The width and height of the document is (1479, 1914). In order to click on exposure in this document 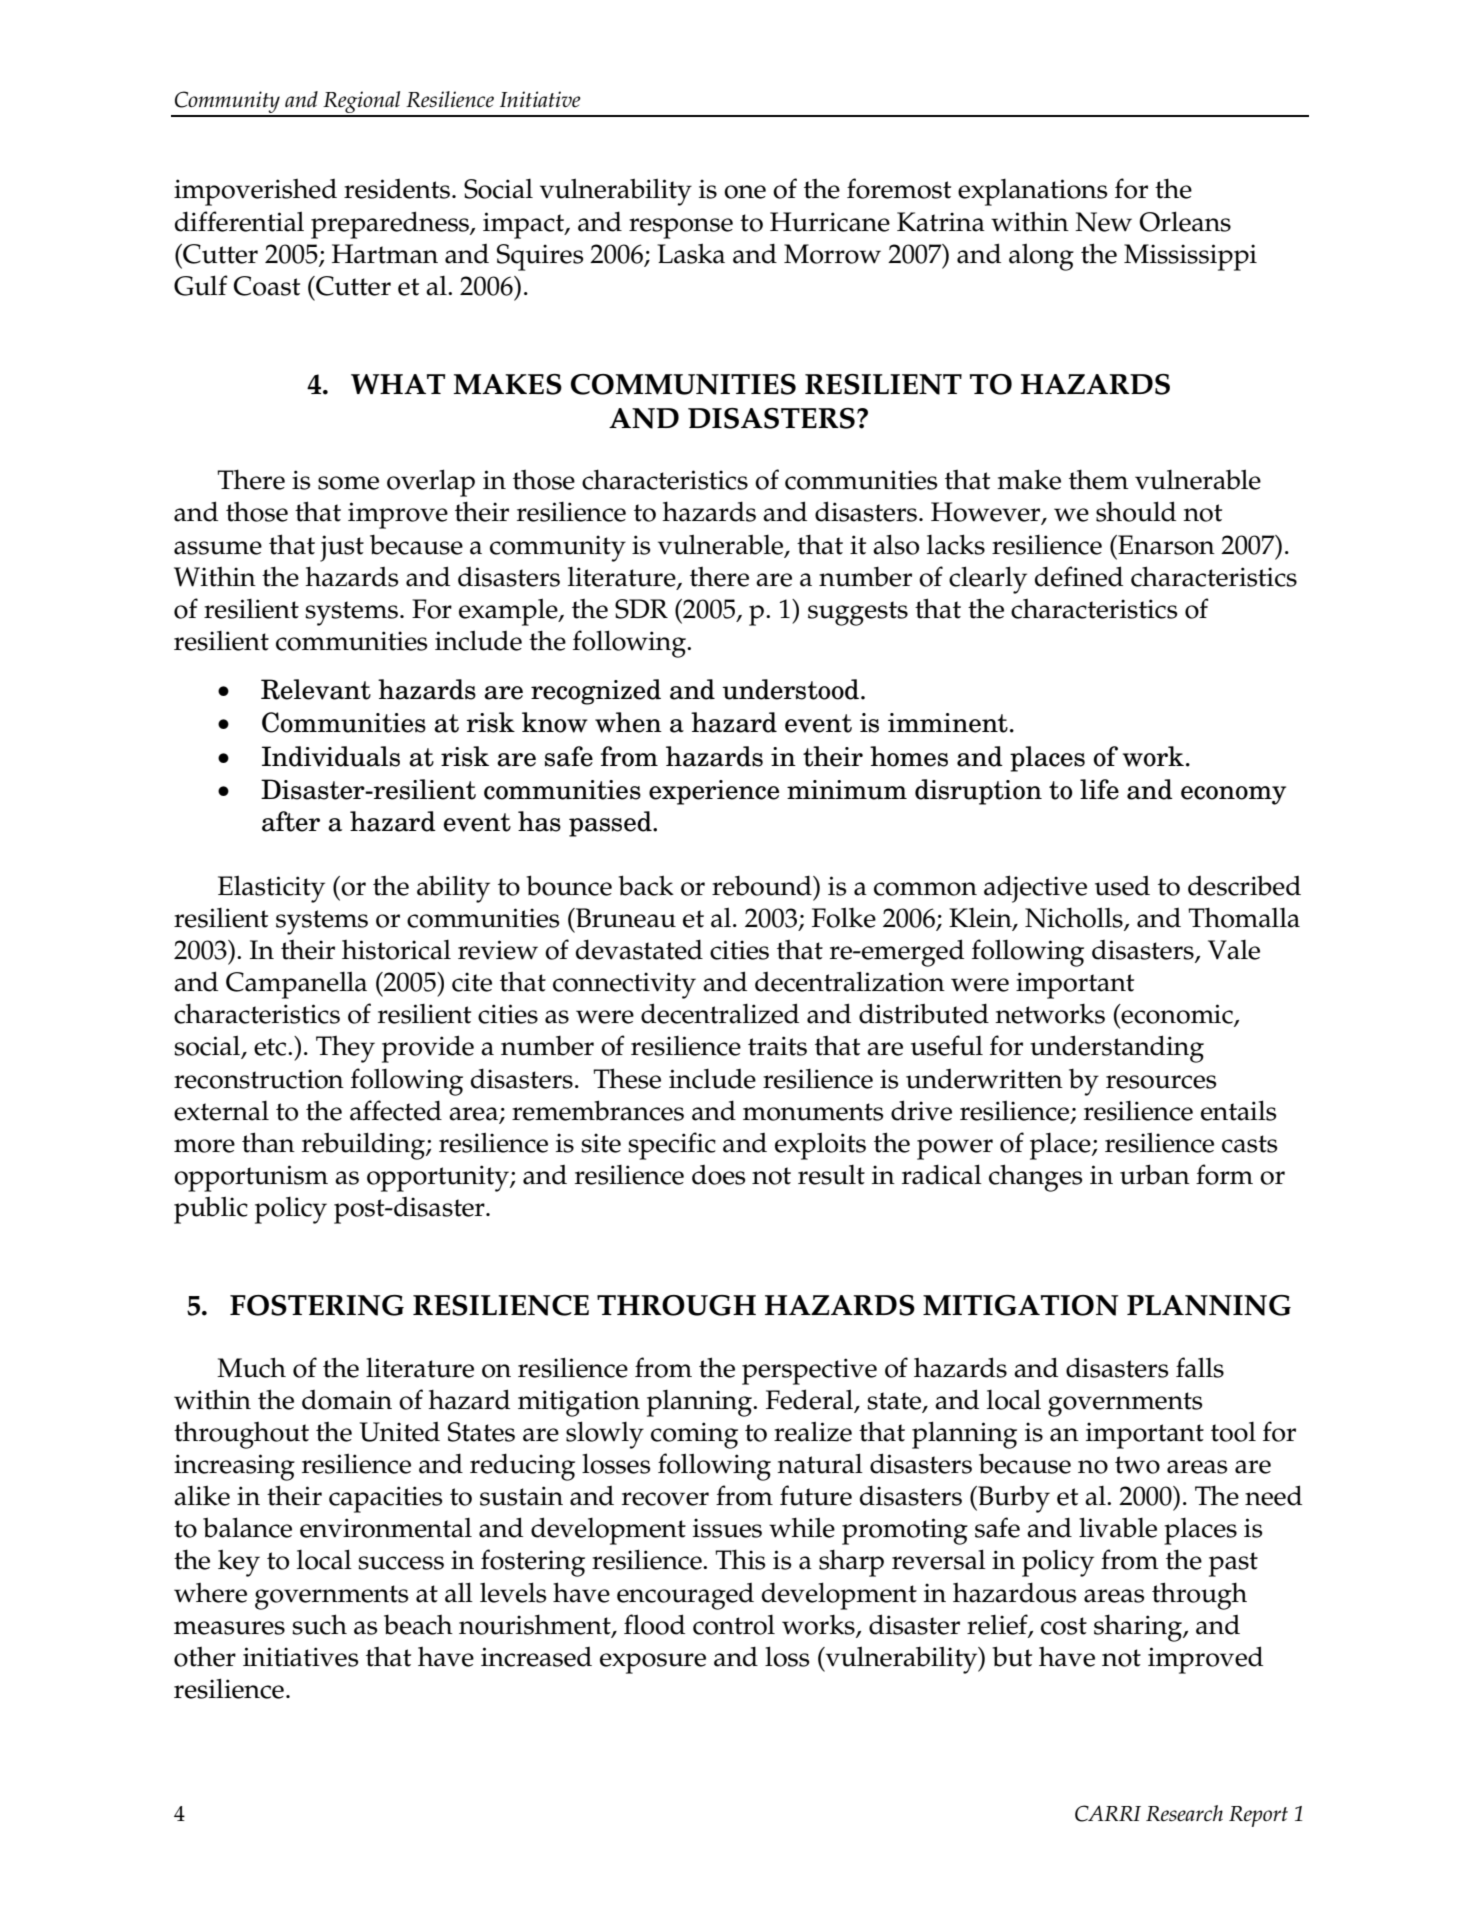, I will do `click(653, 1663)`.
